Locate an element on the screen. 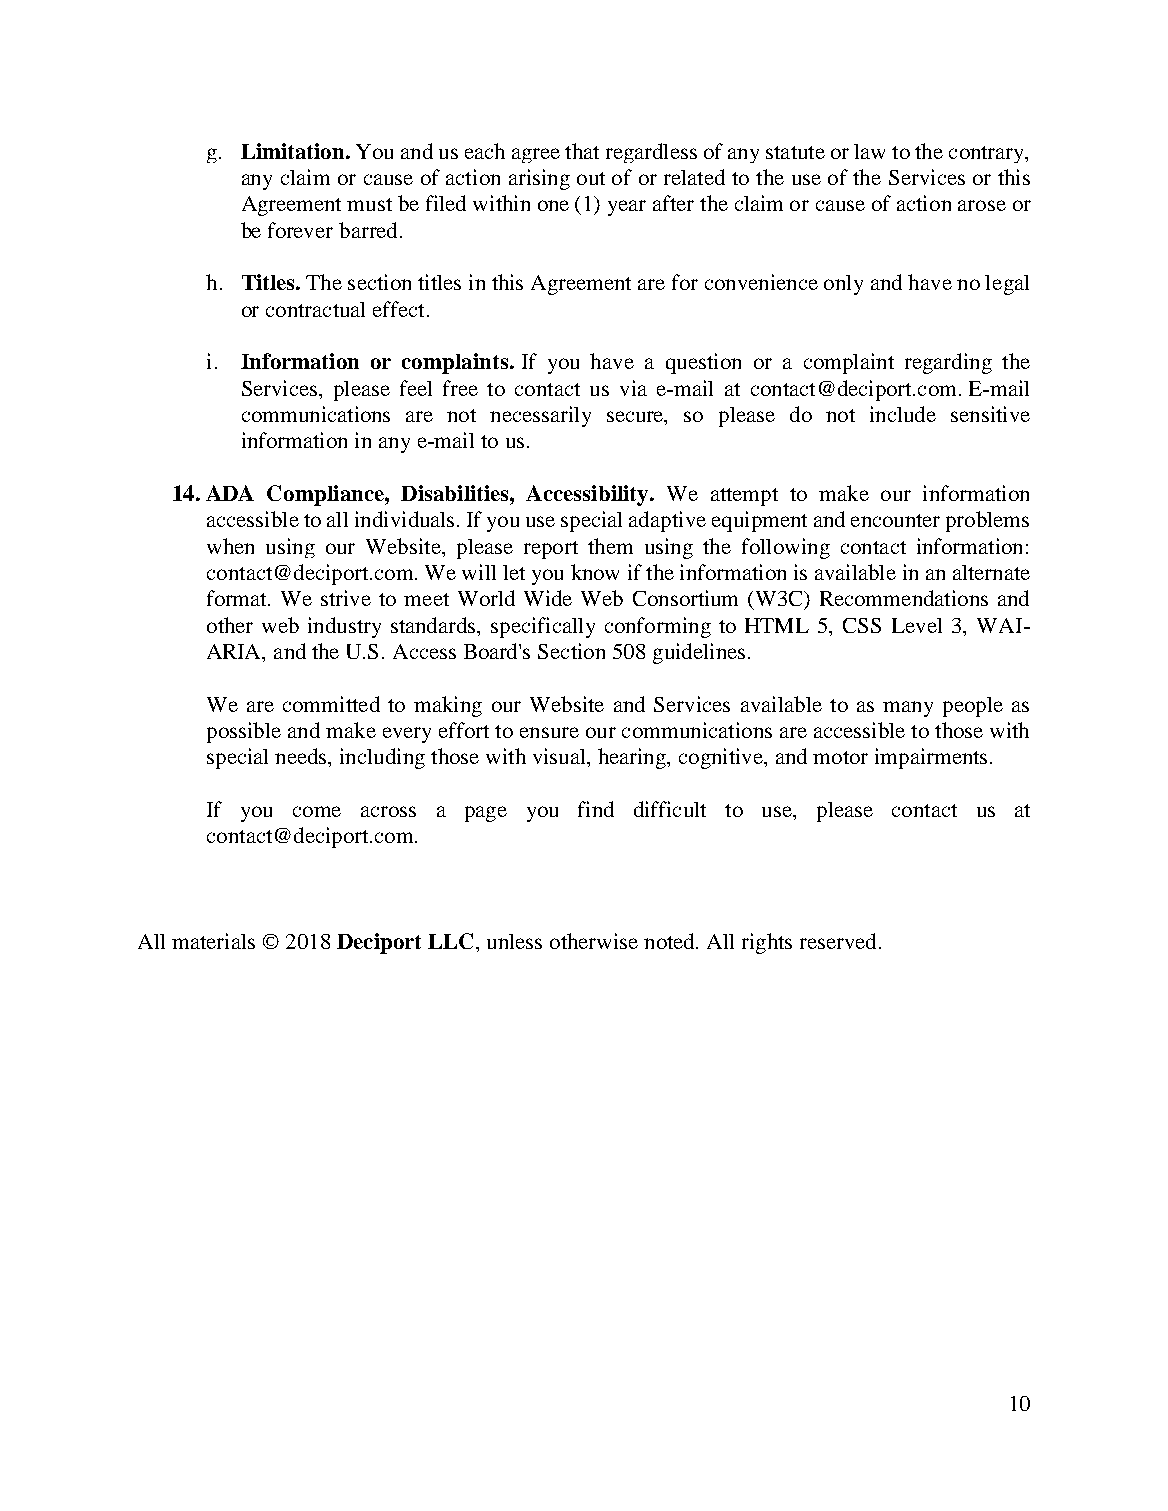 The width and height of the screenshot is (1168, 1511). noted is located at coordinates (670, 941).
